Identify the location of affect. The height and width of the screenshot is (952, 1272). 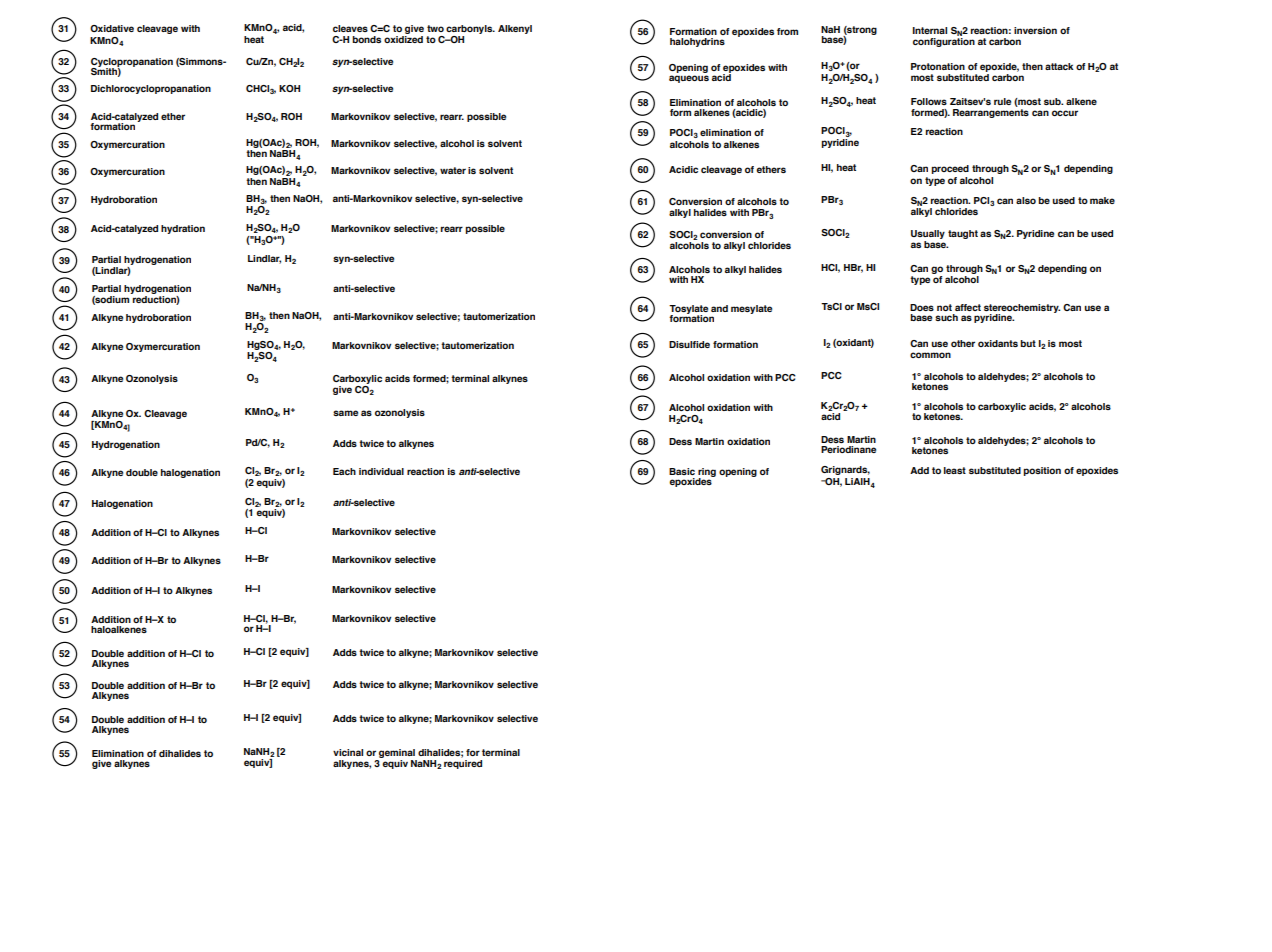
(968, 307).
